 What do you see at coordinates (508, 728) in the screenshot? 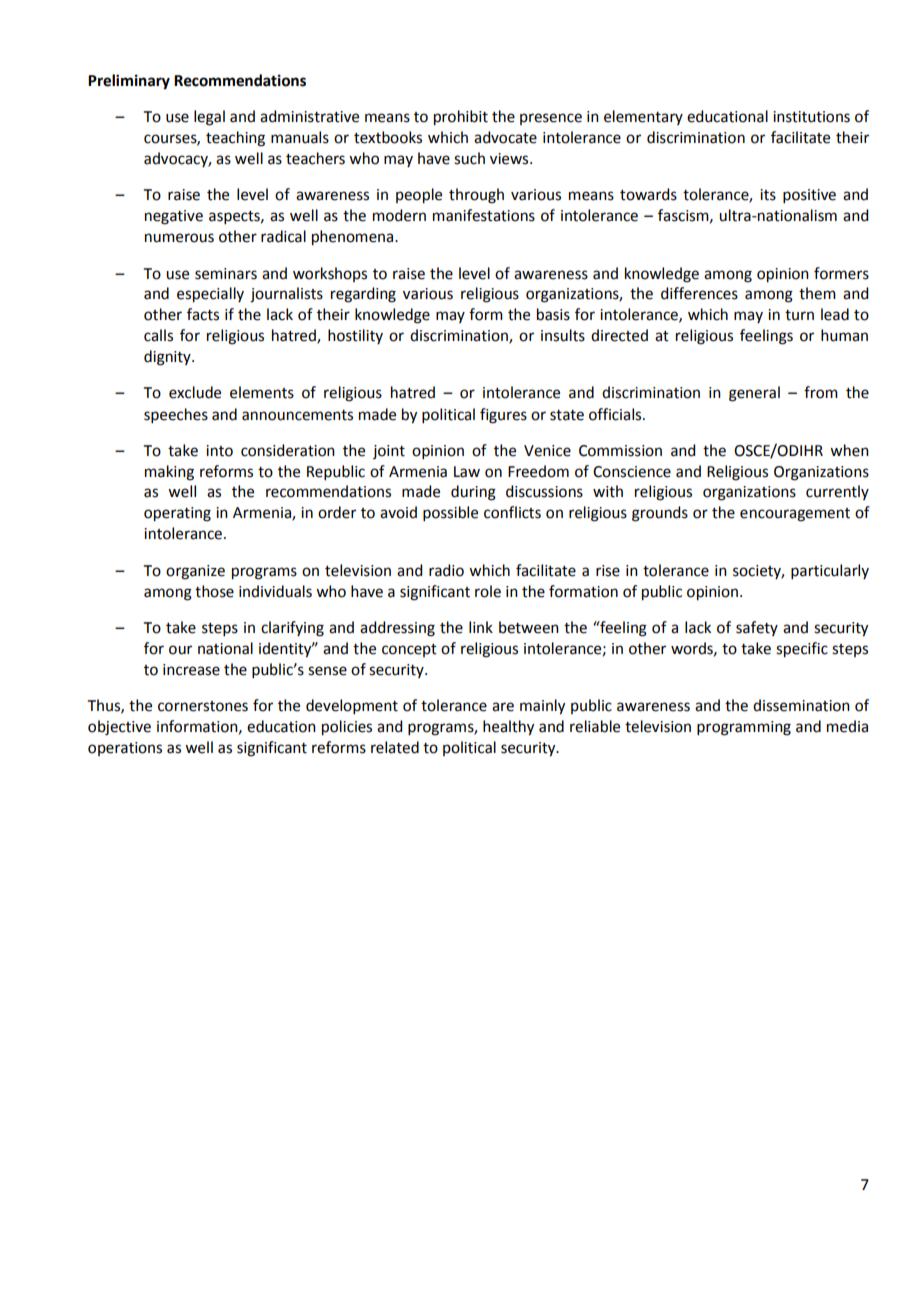
I see `healthy` at bounding box center [508, 728].
